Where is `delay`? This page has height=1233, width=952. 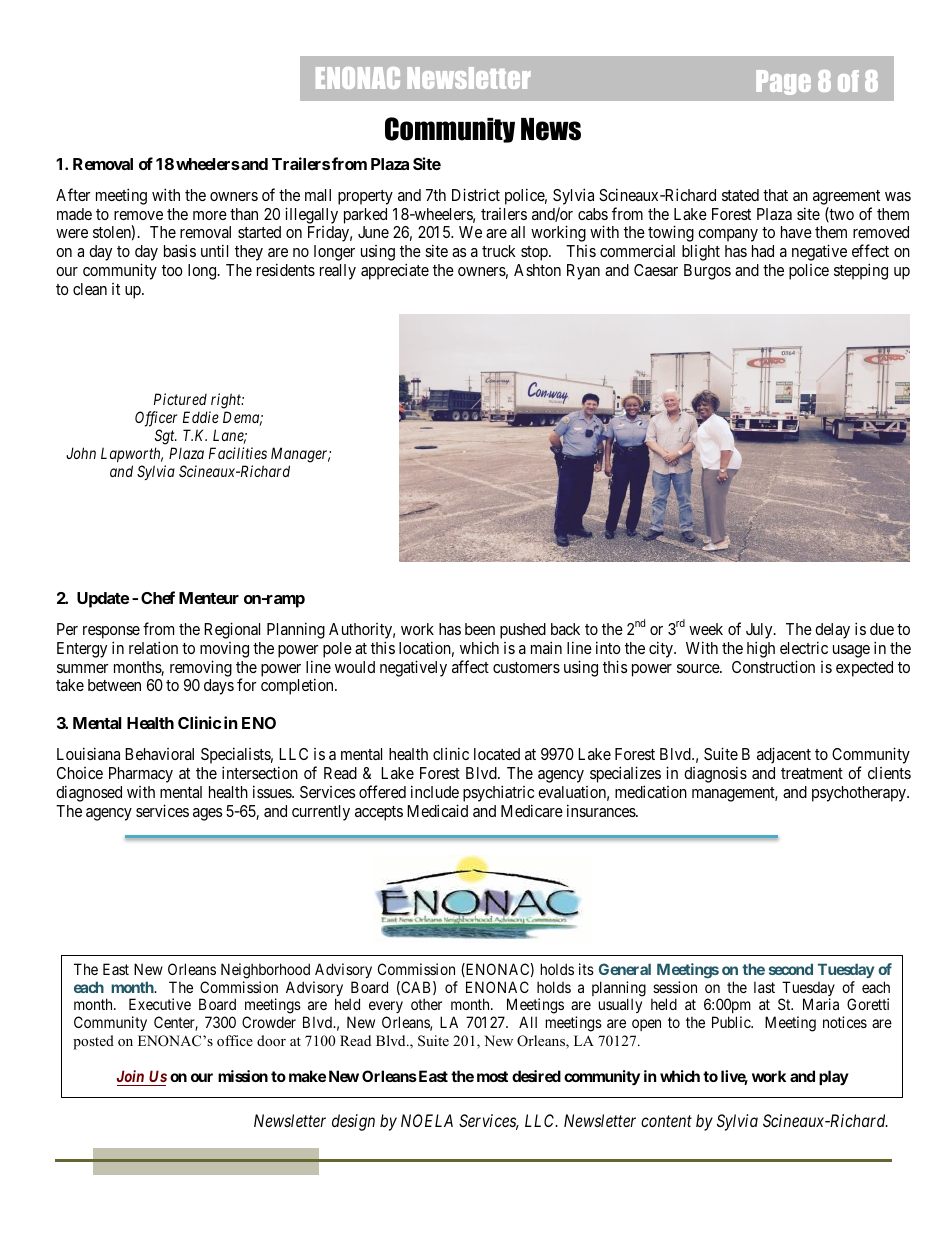 delay is located at coordinates (832, 631).
